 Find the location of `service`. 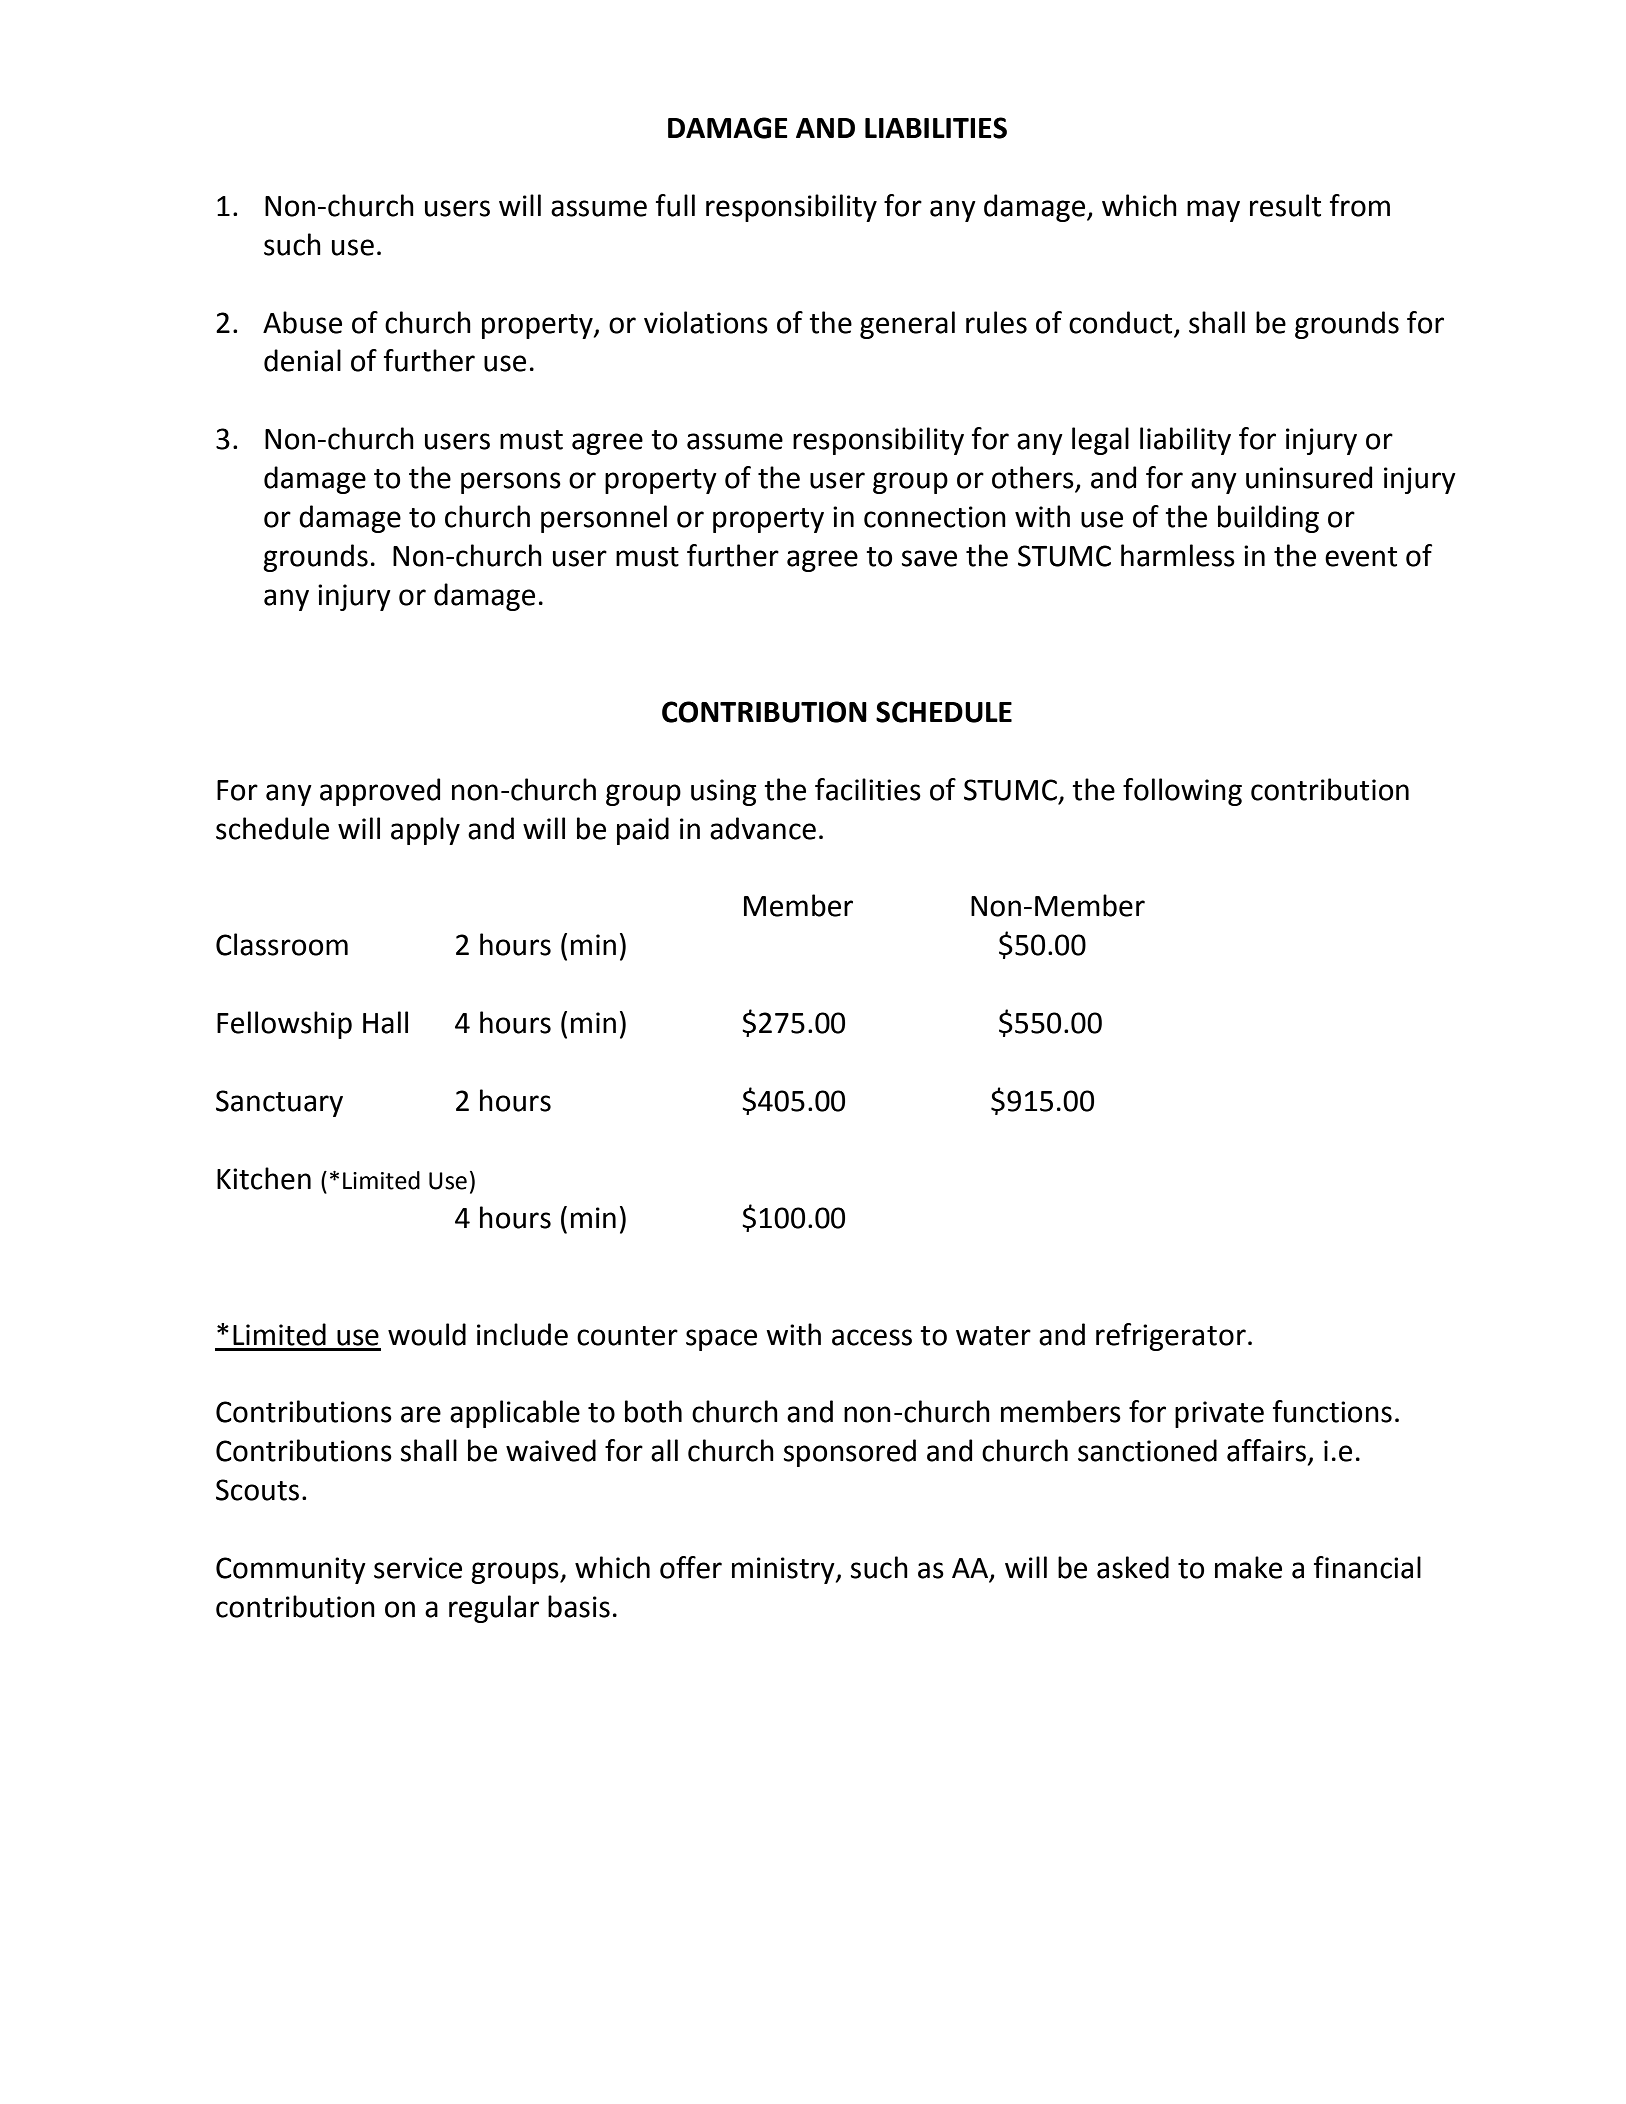

service is located at coordinates (418, 1568).
